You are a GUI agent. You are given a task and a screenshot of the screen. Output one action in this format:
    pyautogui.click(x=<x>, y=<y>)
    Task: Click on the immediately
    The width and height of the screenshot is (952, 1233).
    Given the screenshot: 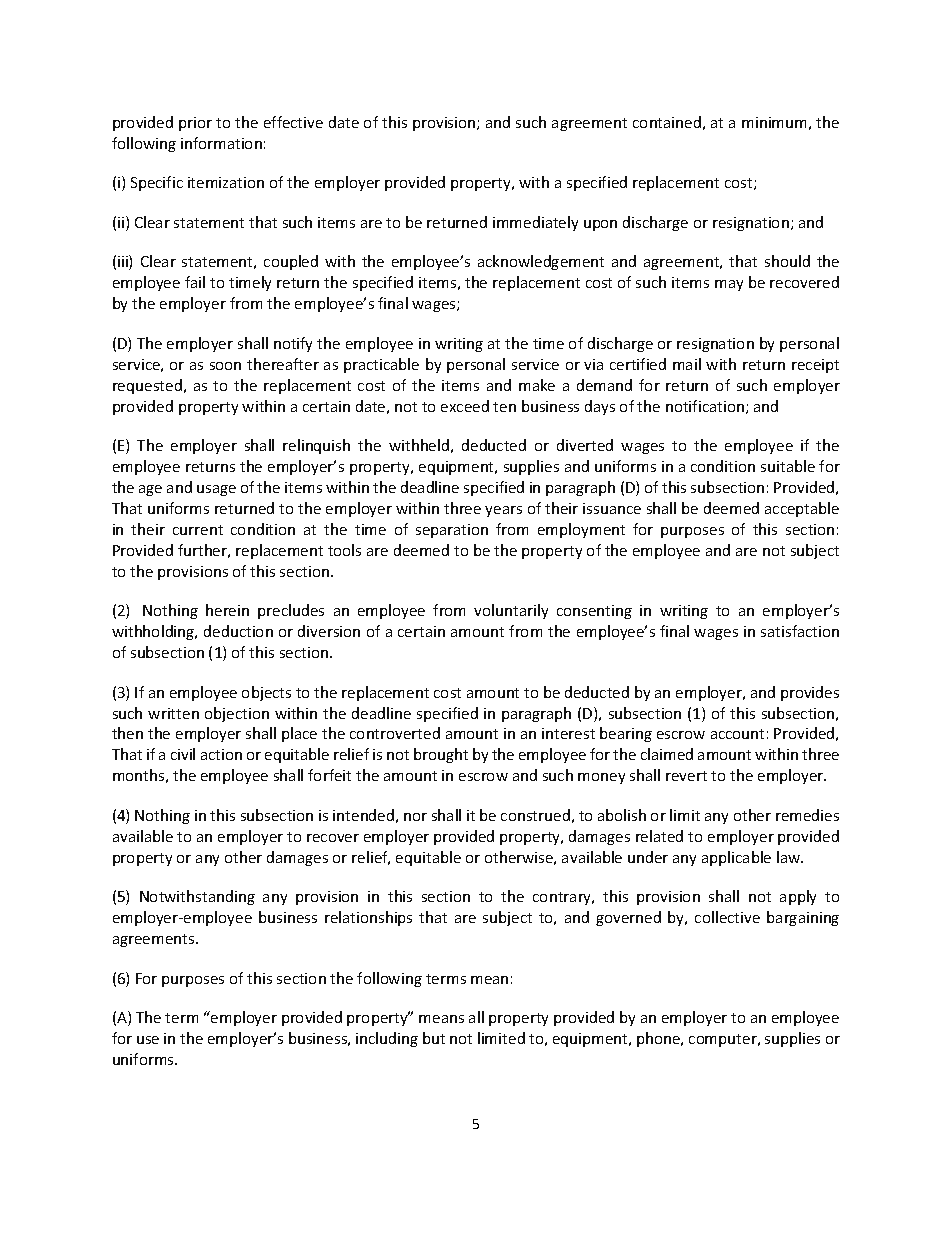 What is the action you would take?
    pyautogui.click(x=535, y=223)
